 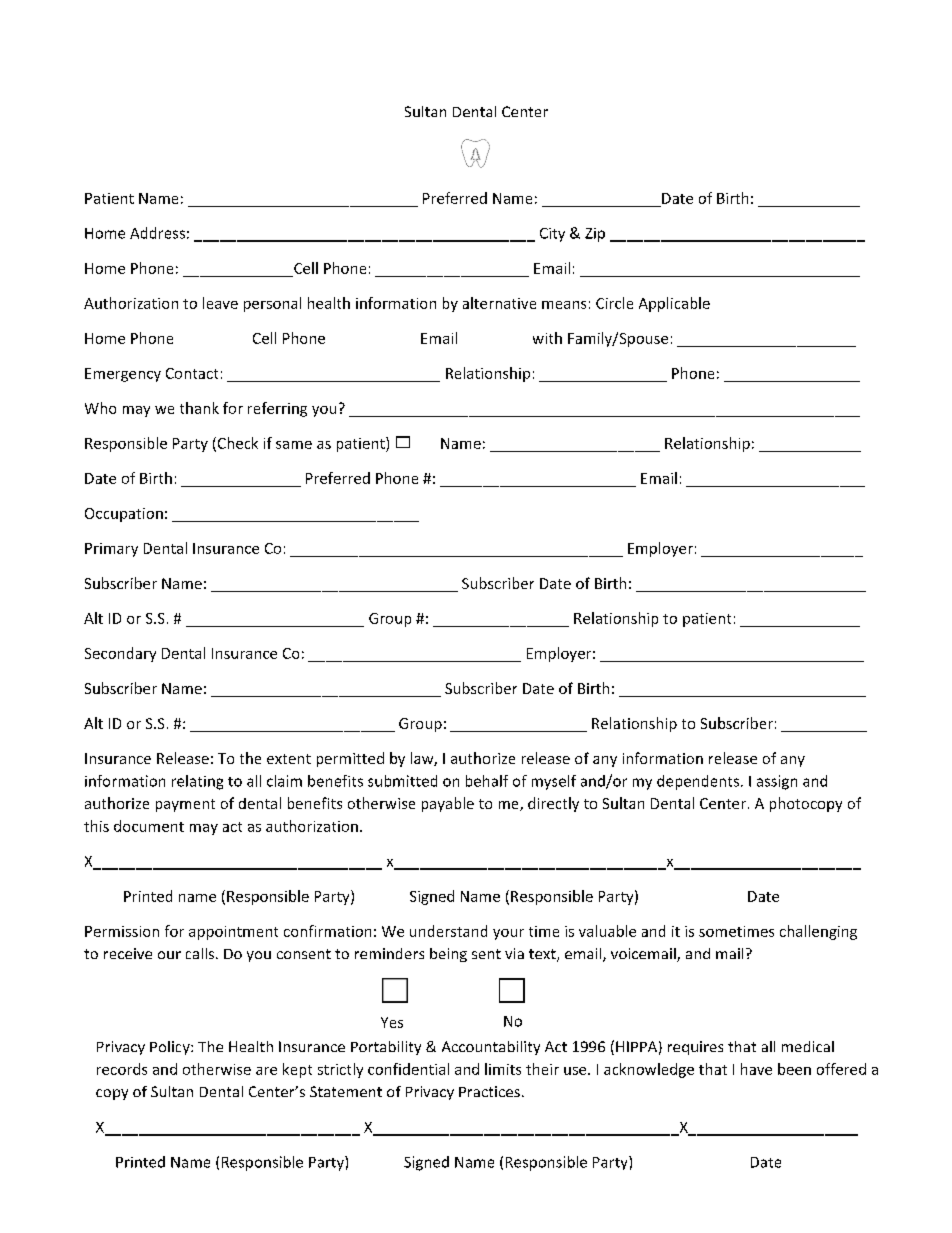 I want to click on Secondary, so click(x=120, y=654).
